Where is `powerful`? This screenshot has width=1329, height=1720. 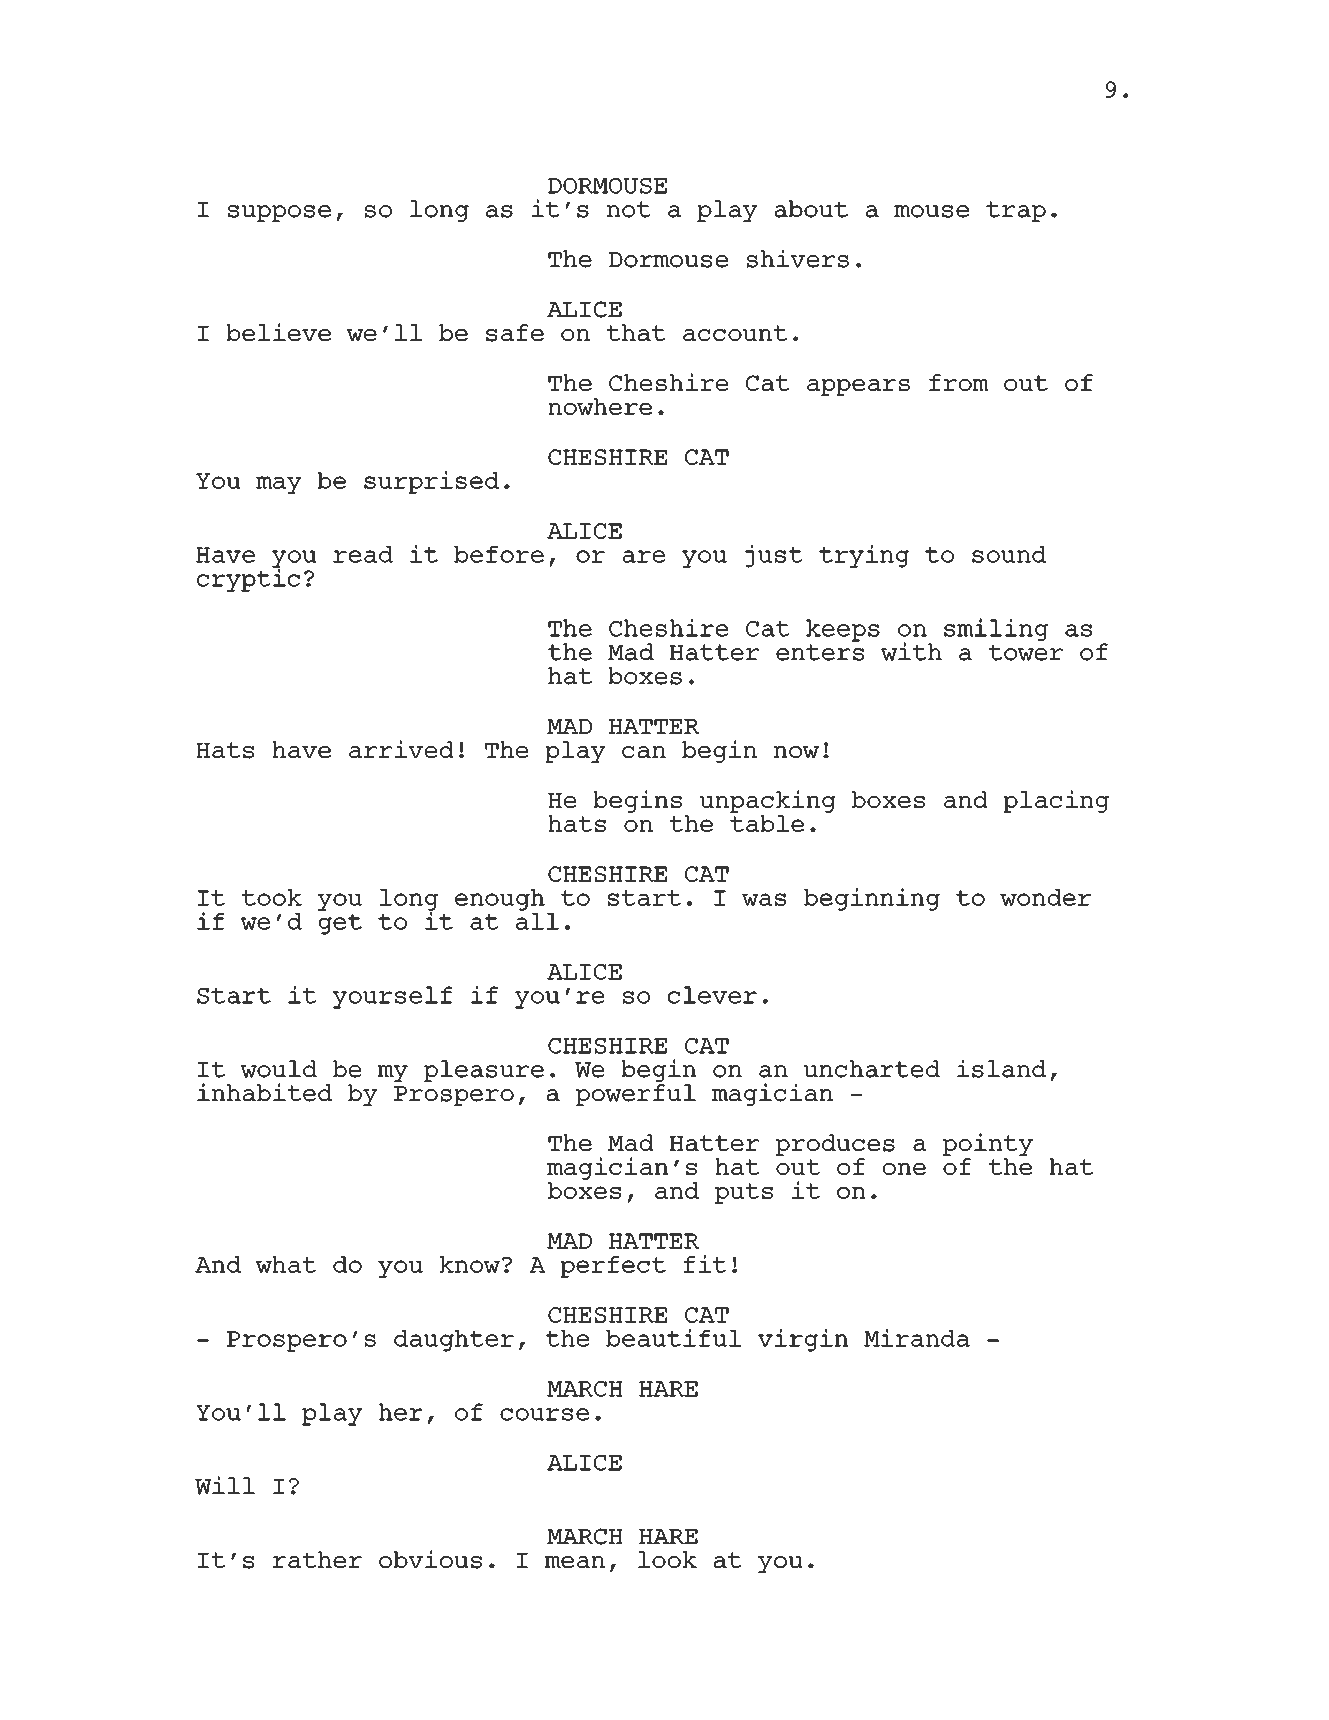
powerful is located at coordinates (636, 1095).
